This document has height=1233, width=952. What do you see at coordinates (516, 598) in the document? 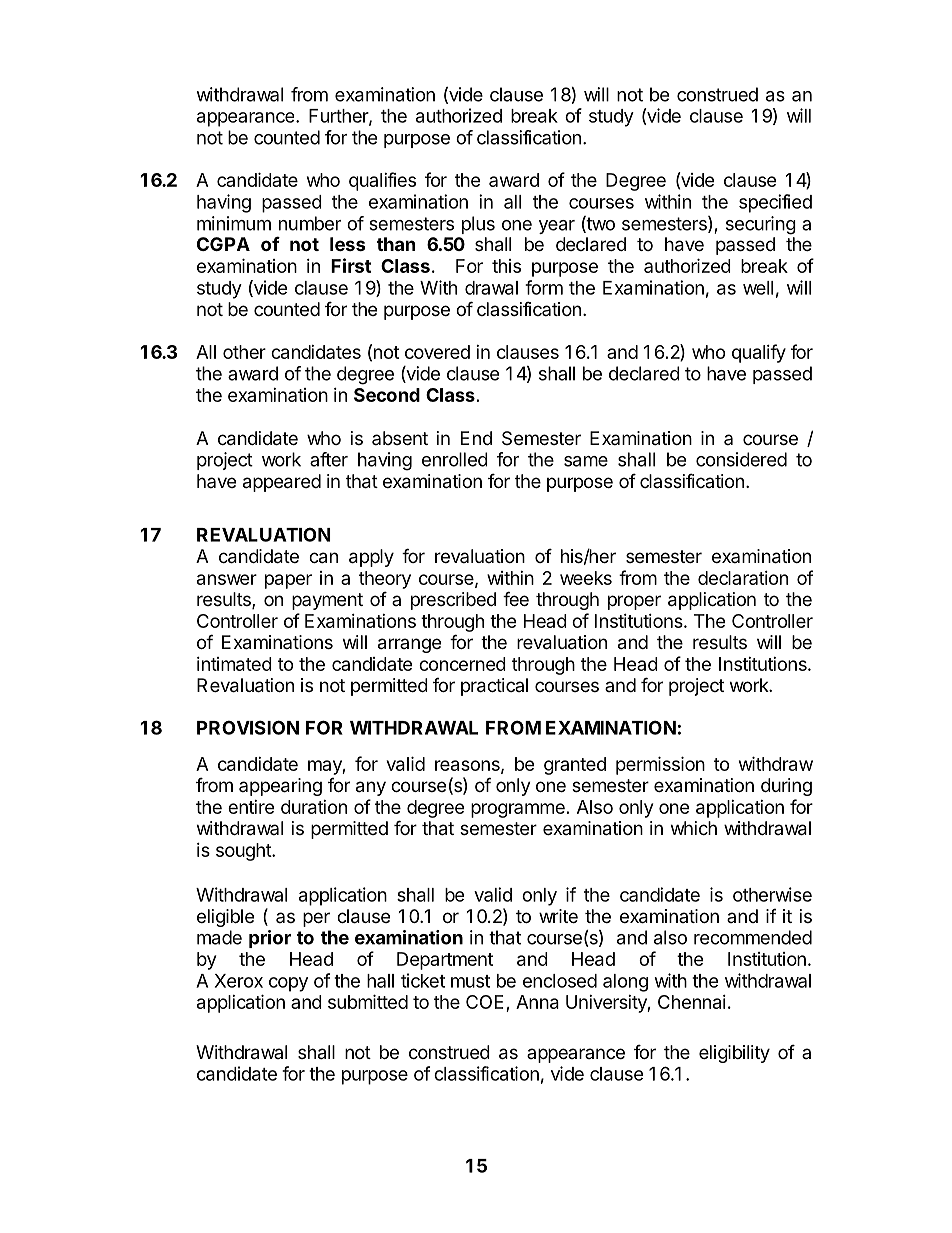
I see `fee` at bounding box center [516, 598].
